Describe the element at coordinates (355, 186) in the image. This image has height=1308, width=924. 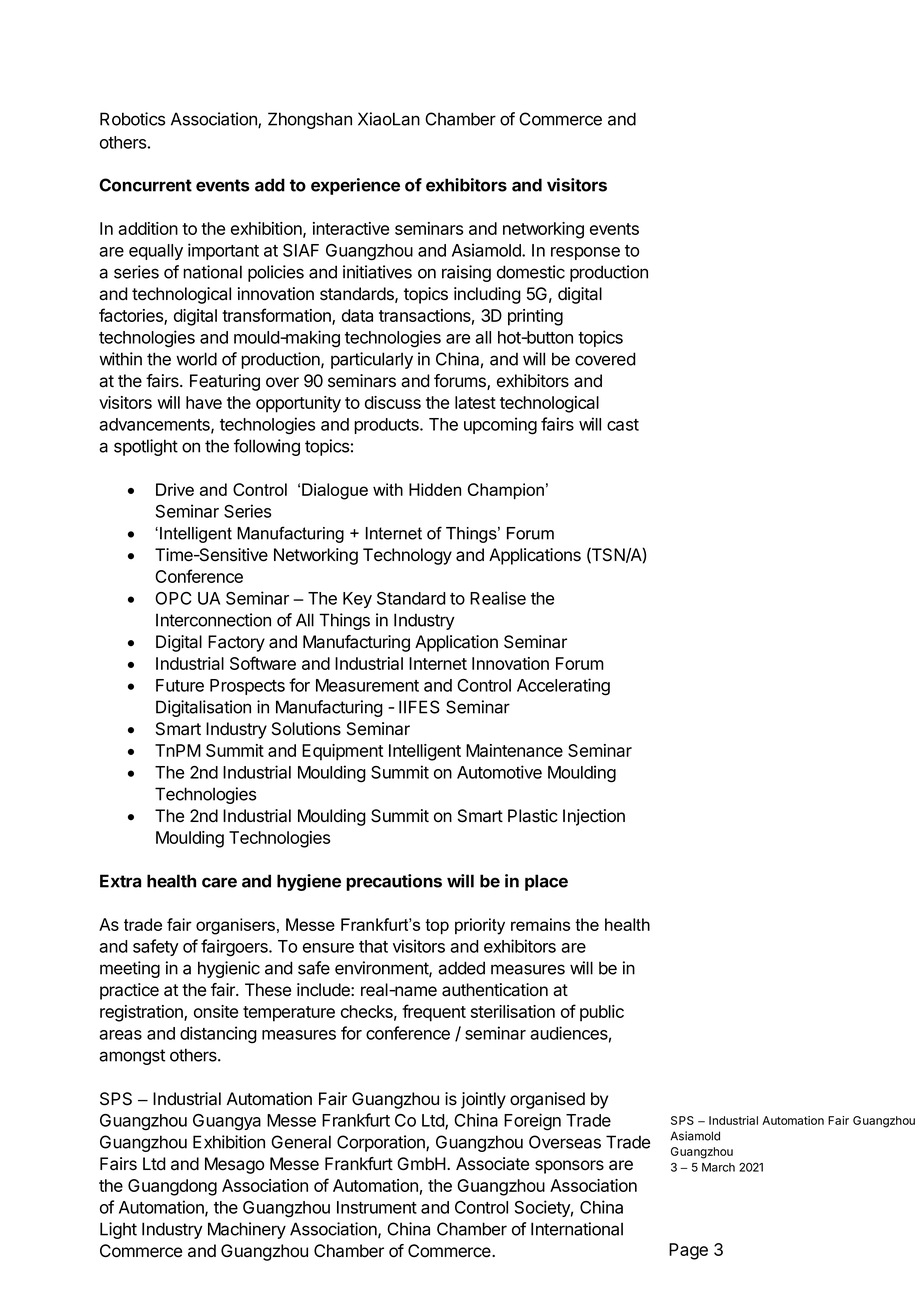
I see `experience` at that location.
